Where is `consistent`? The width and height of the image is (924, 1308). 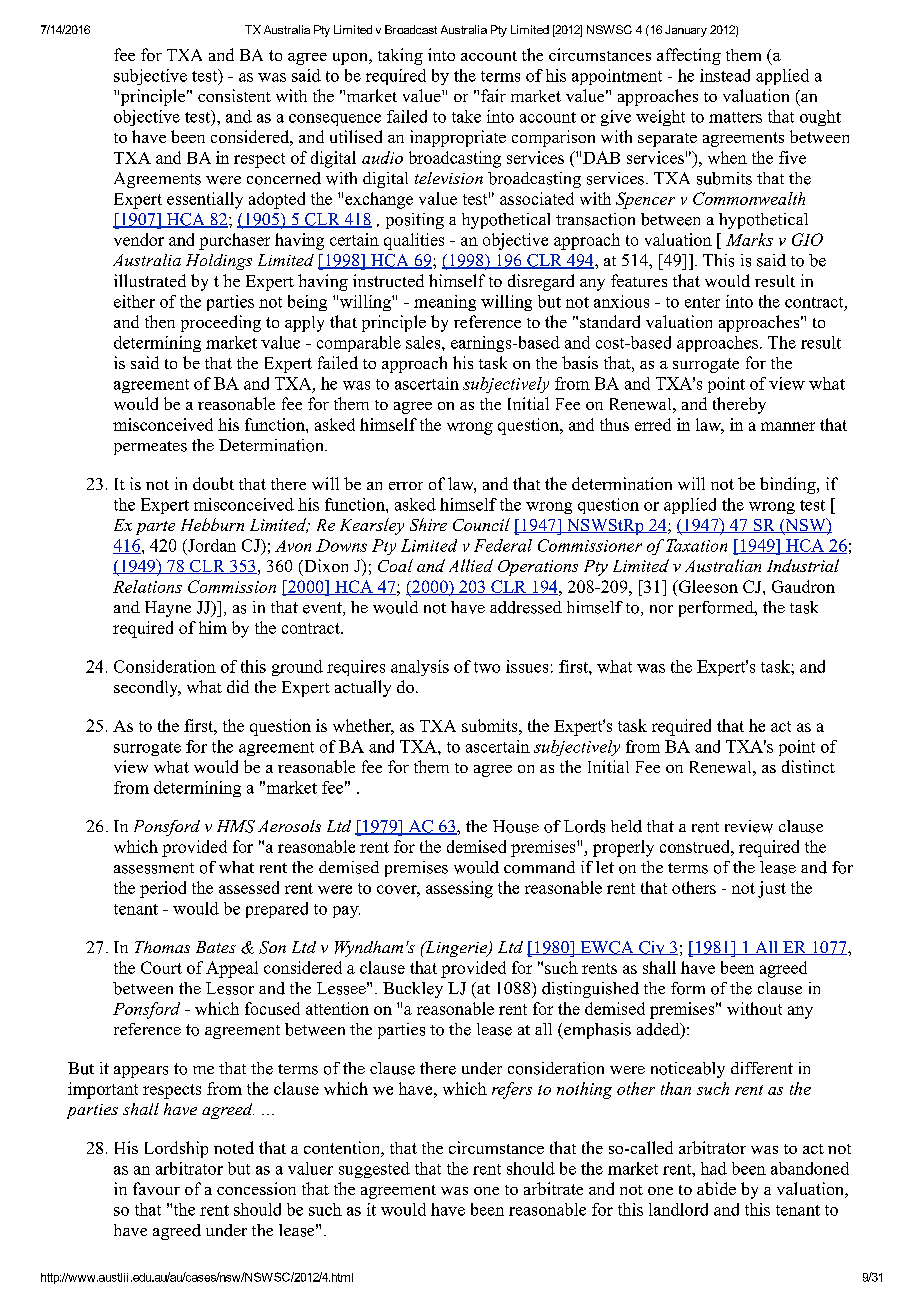 consistent is located at coordinates (234, 95).
